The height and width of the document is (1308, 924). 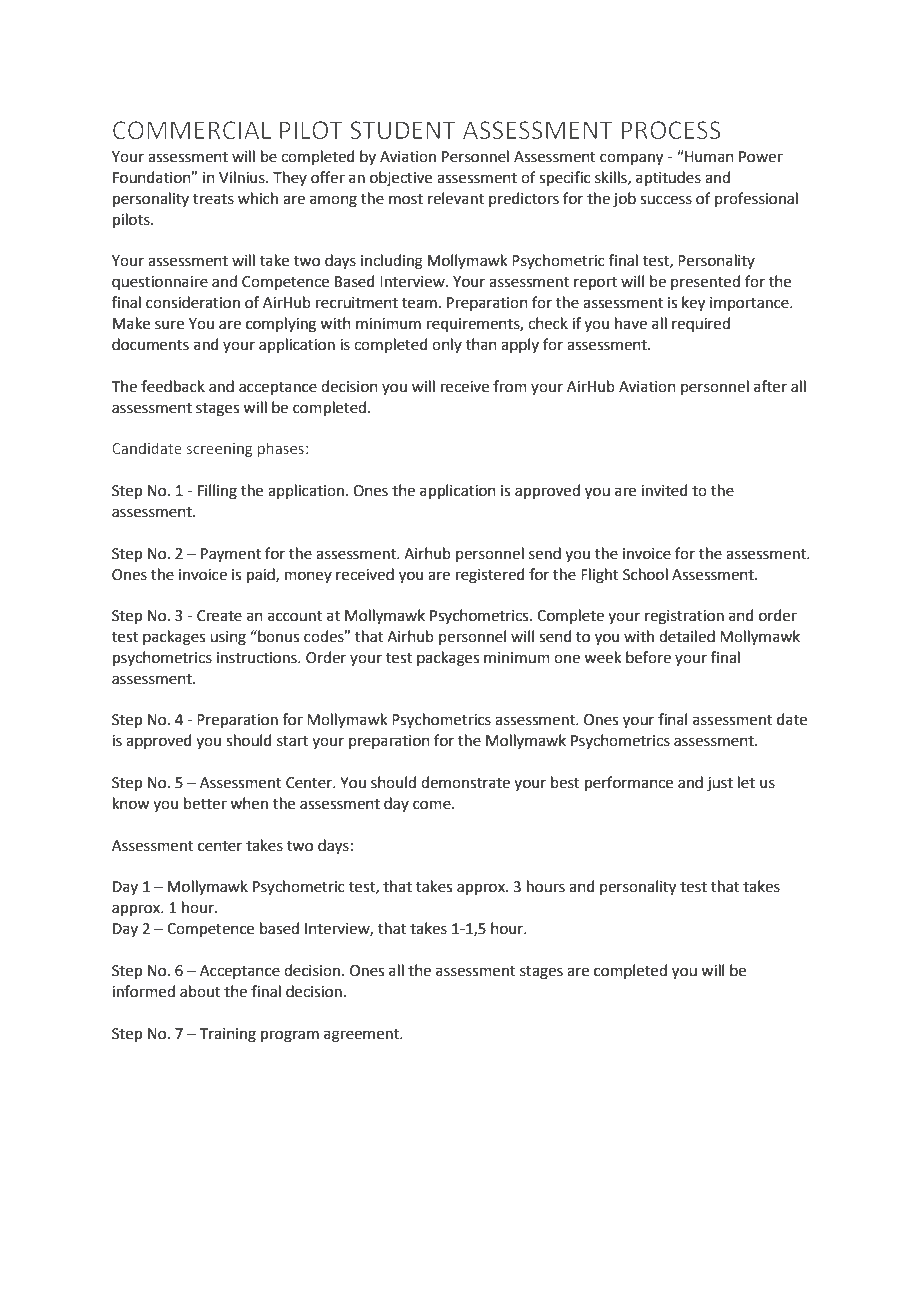 I want to click on COMMERCIAL, so click(x=192, y=130).
